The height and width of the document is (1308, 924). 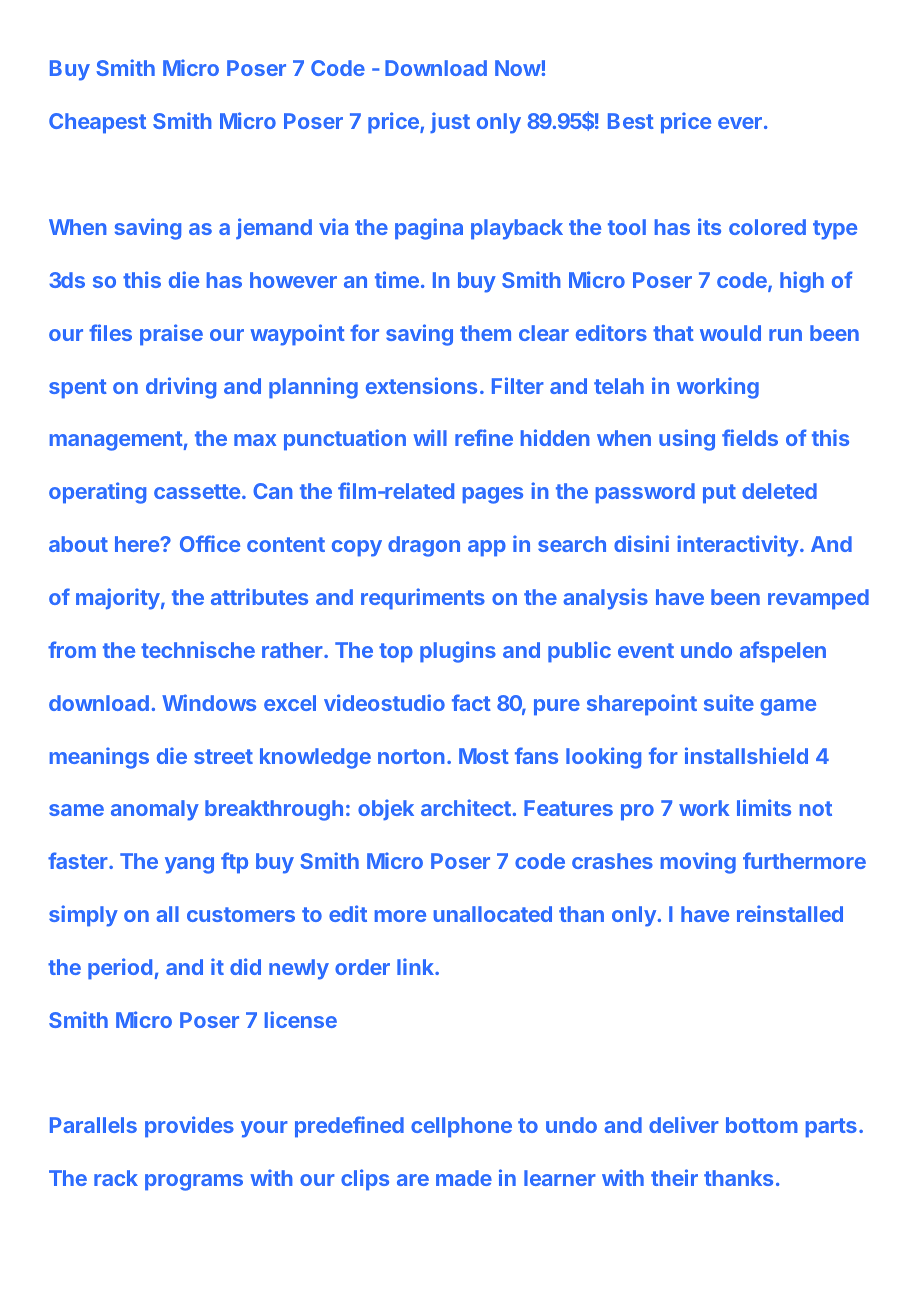 I want to click on colored, so click(x=767, y=227).
